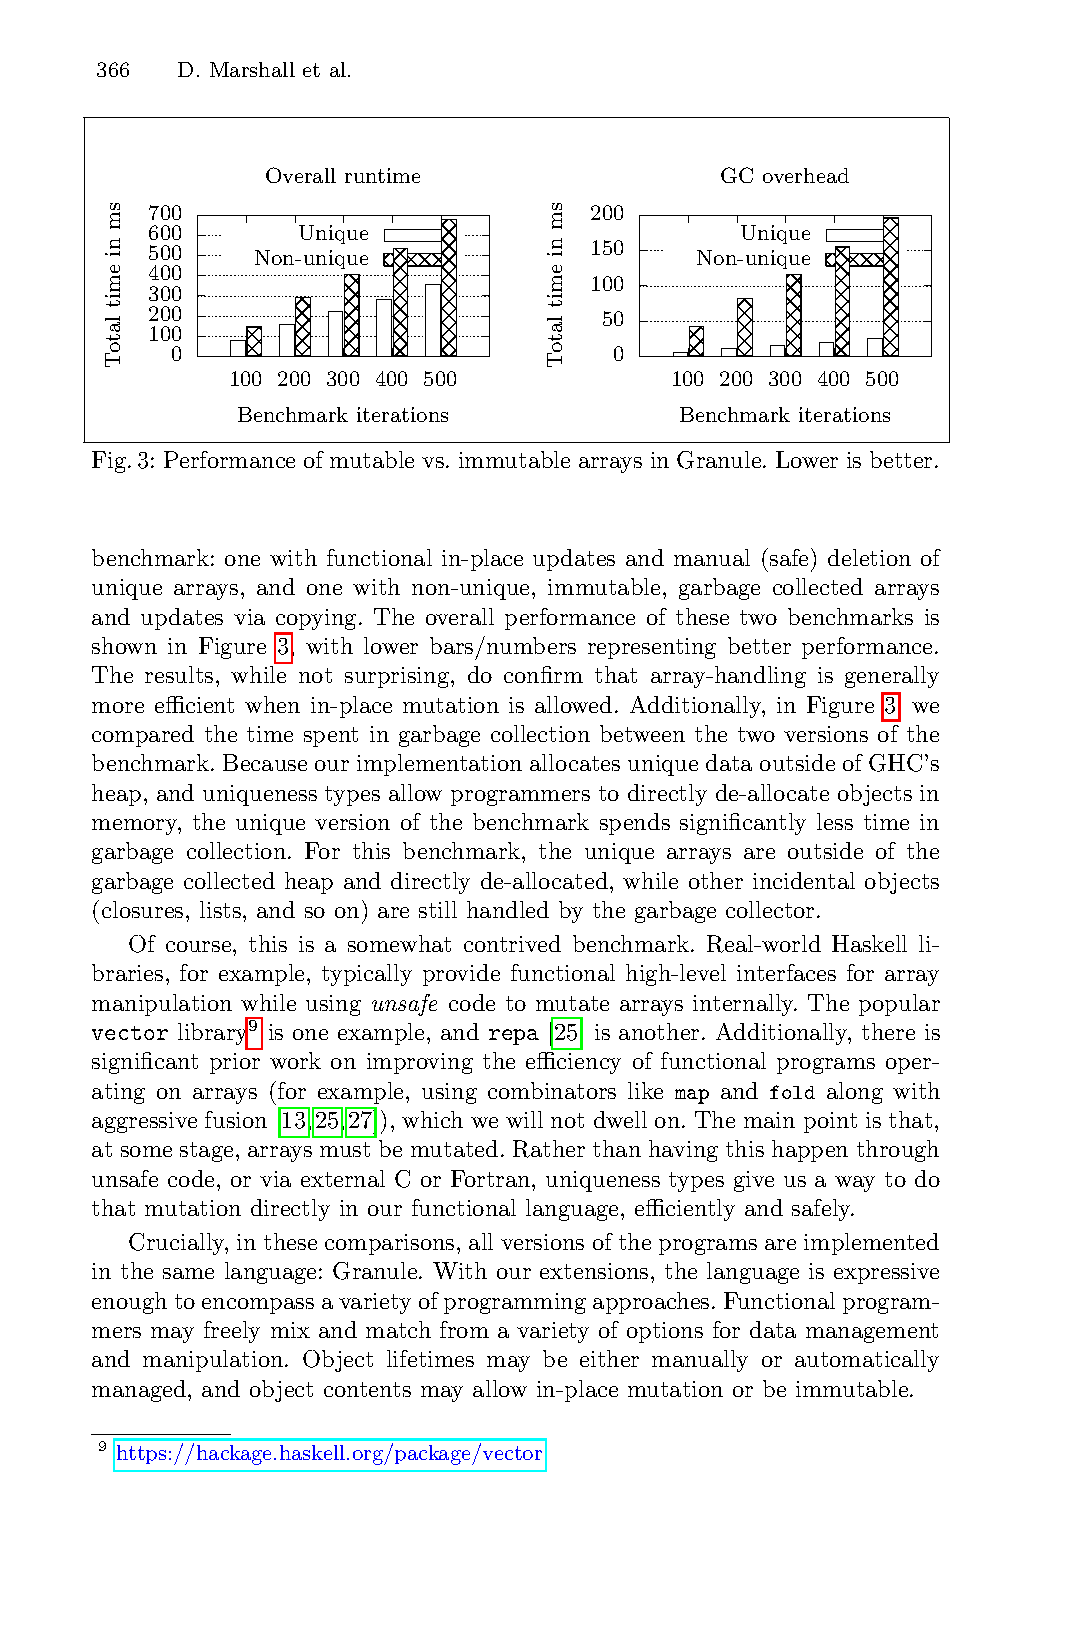 The height and width of the screenshot is (1636, 1079). What do you see at coordinates (892, 677) in the screenshot?
I see `generally` at bounding box center [892, 677].
